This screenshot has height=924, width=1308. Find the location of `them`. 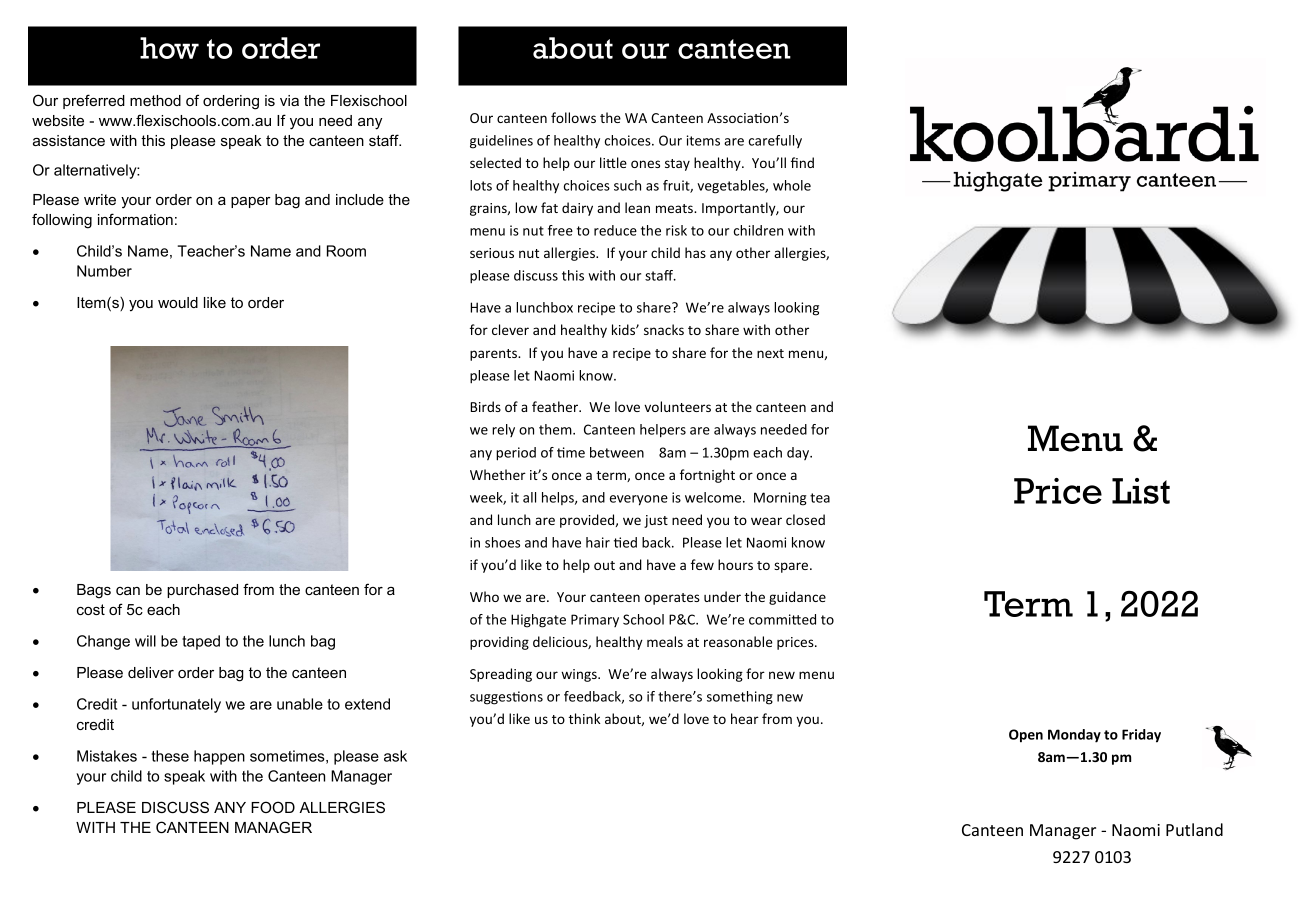

them is located at coordinates (556, 429).
